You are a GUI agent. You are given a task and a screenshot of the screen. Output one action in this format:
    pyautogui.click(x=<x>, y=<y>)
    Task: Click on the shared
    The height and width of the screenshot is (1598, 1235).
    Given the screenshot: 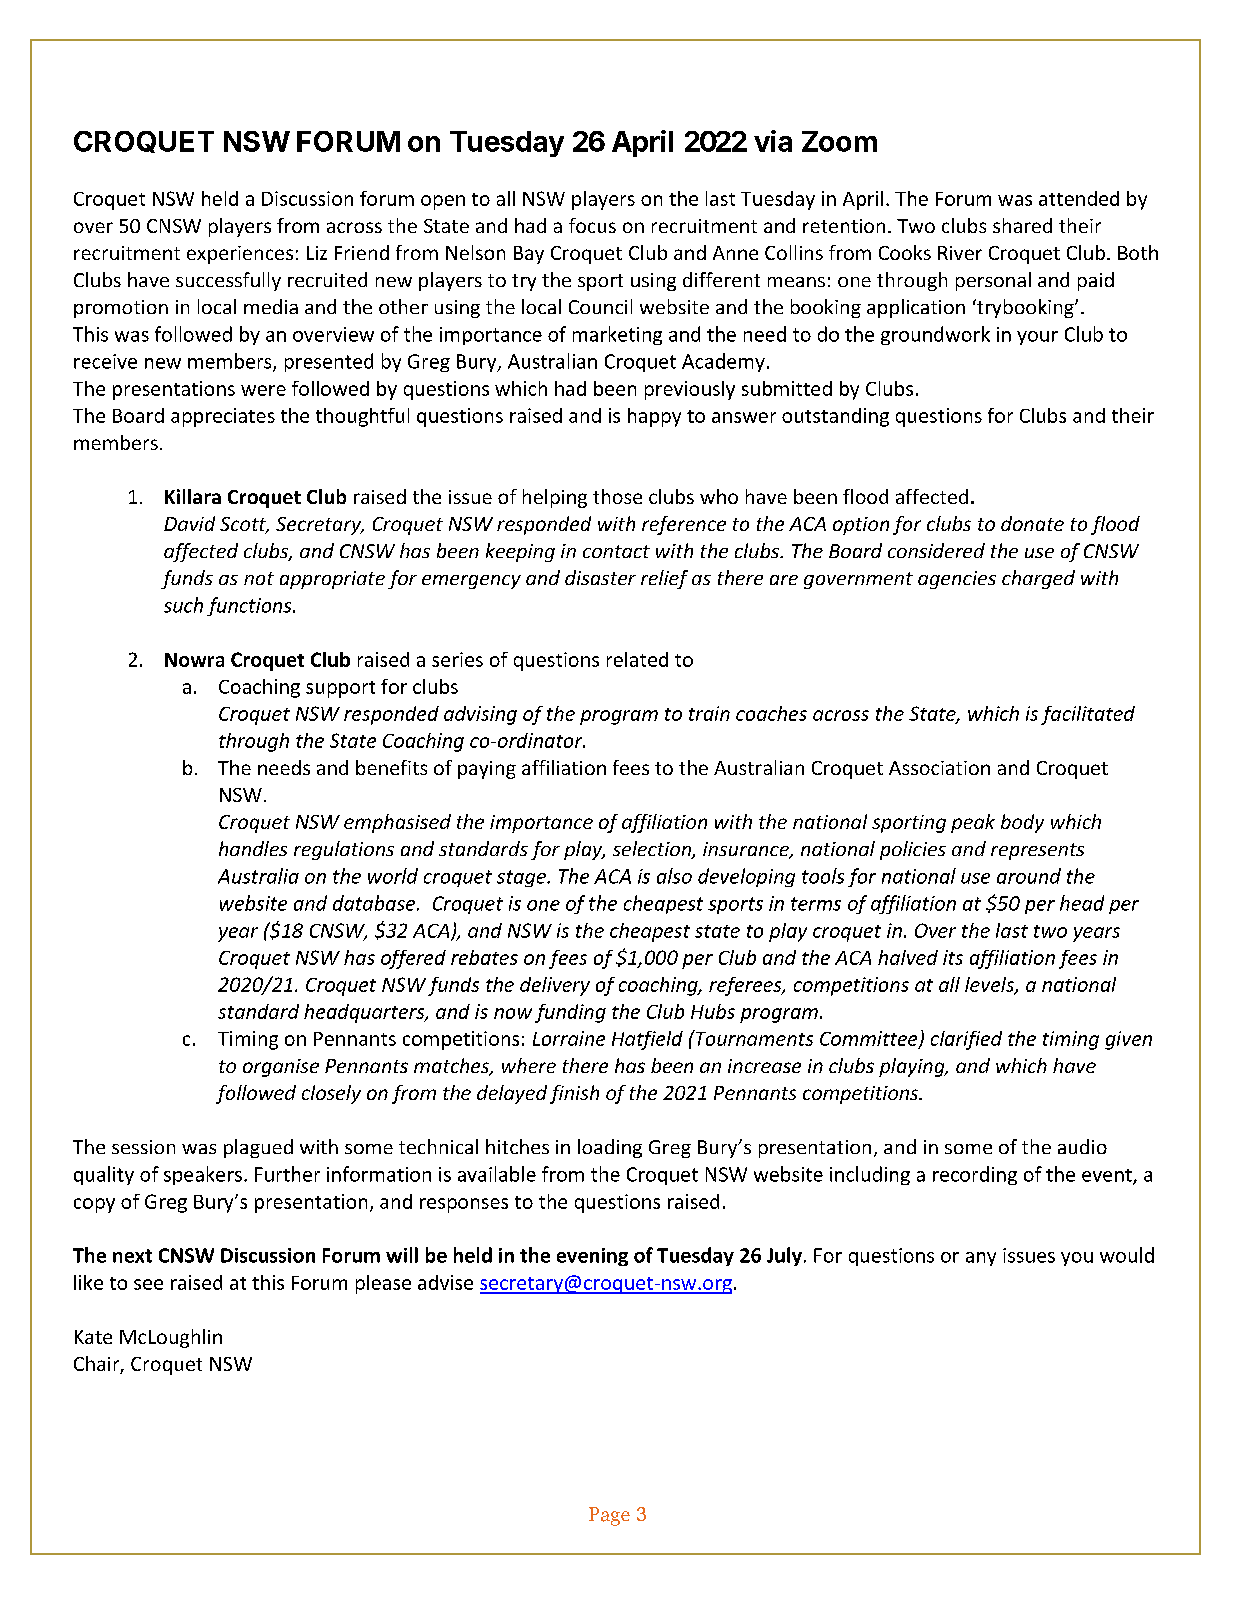 What is the action you would take?
    pyautogui.click(x=1022, y=225)
